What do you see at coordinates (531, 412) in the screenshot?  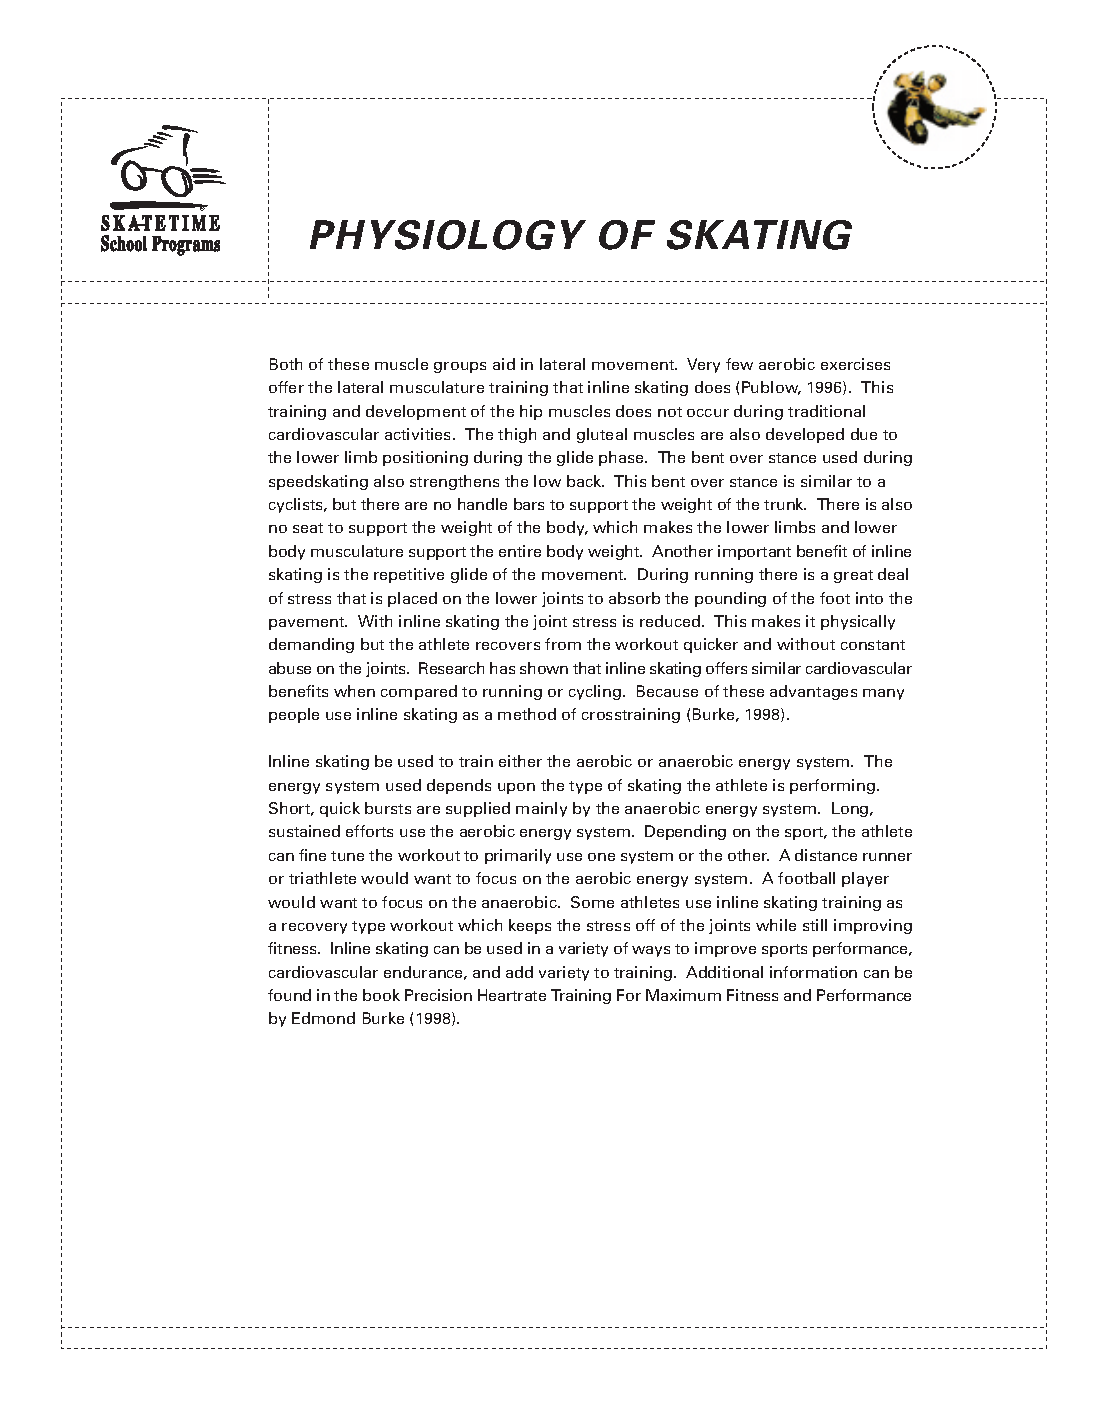 I see `hip` at bounding box center [531, 412].
